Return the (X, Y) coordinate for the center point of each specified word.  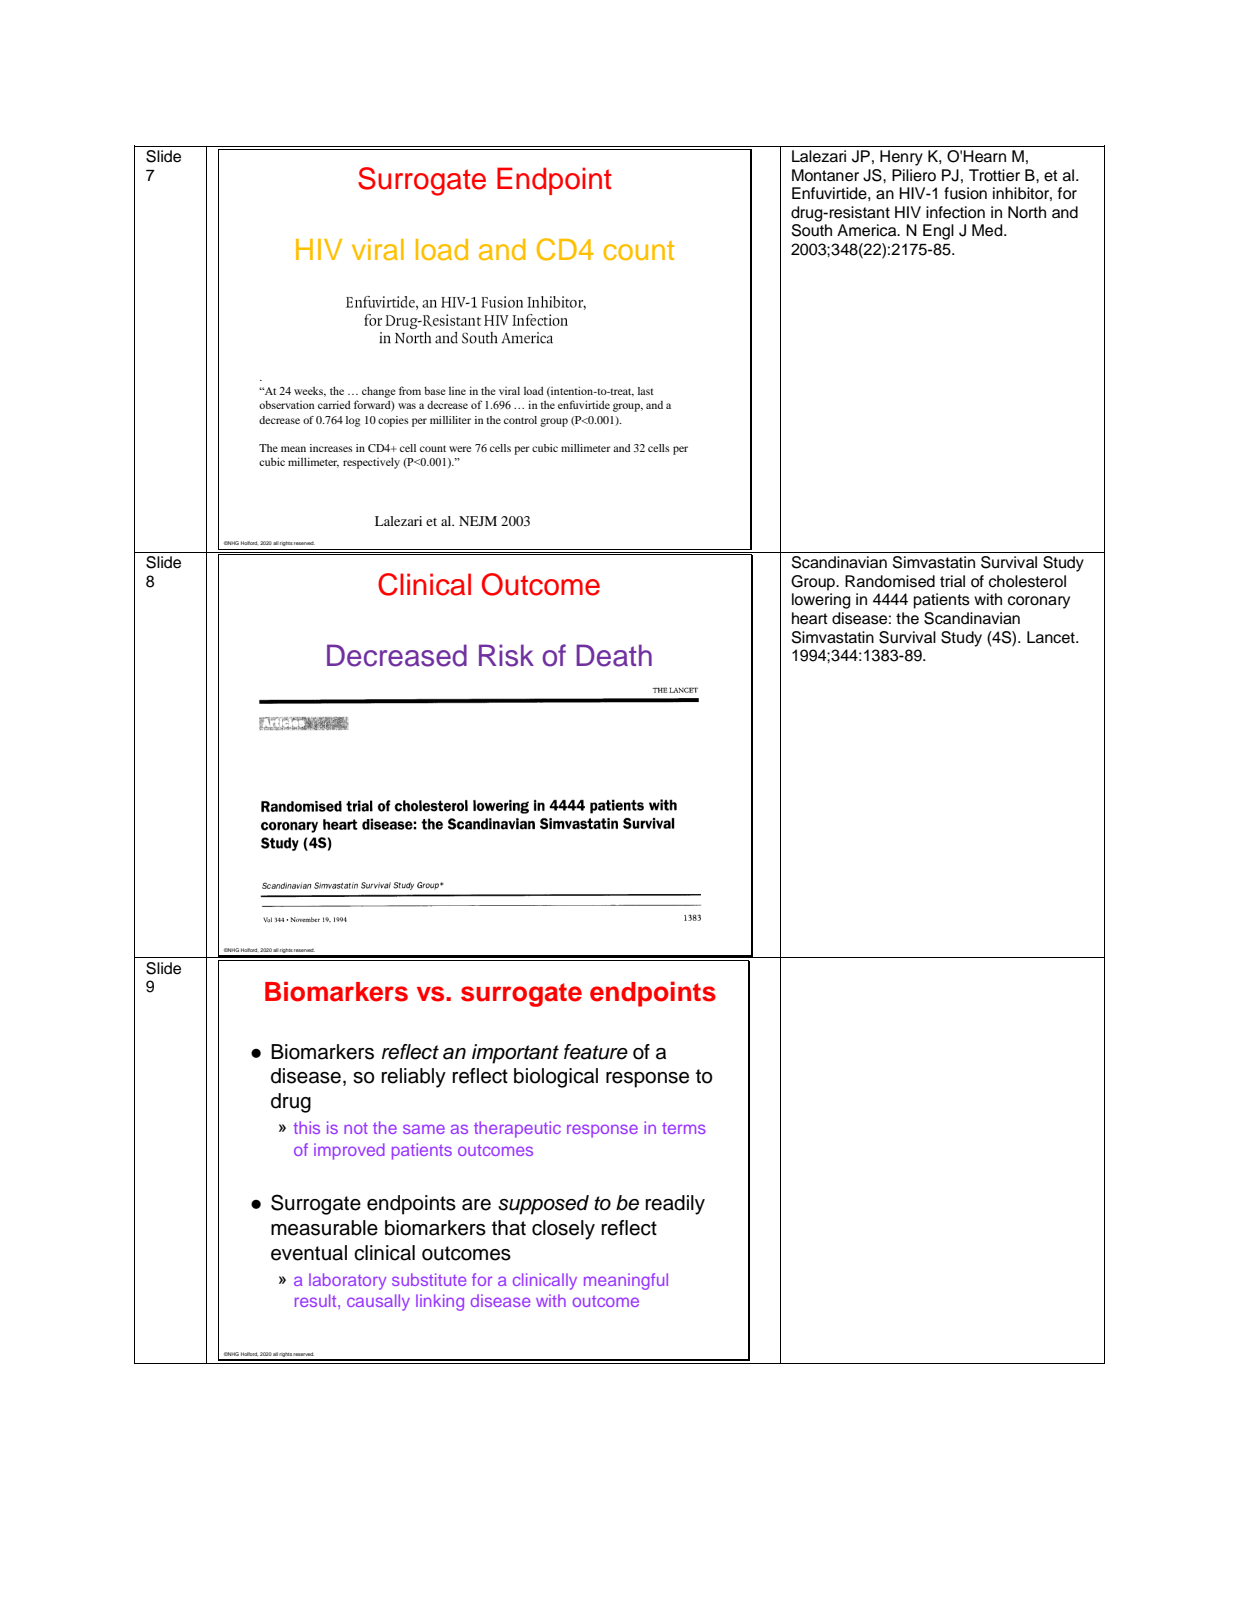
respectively (371, 463)
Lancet (1052, 637)
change (379, 392)
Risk (506, 655)
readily (675, 1205)
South (812, 230)
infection (955, 212)
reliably (413, 1078)
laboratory (347, 1281)
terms (684, 1128)
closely (563, 1230)
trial (952, 581)
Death (614, 655)
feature (596, 1052)
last (646, 391)
